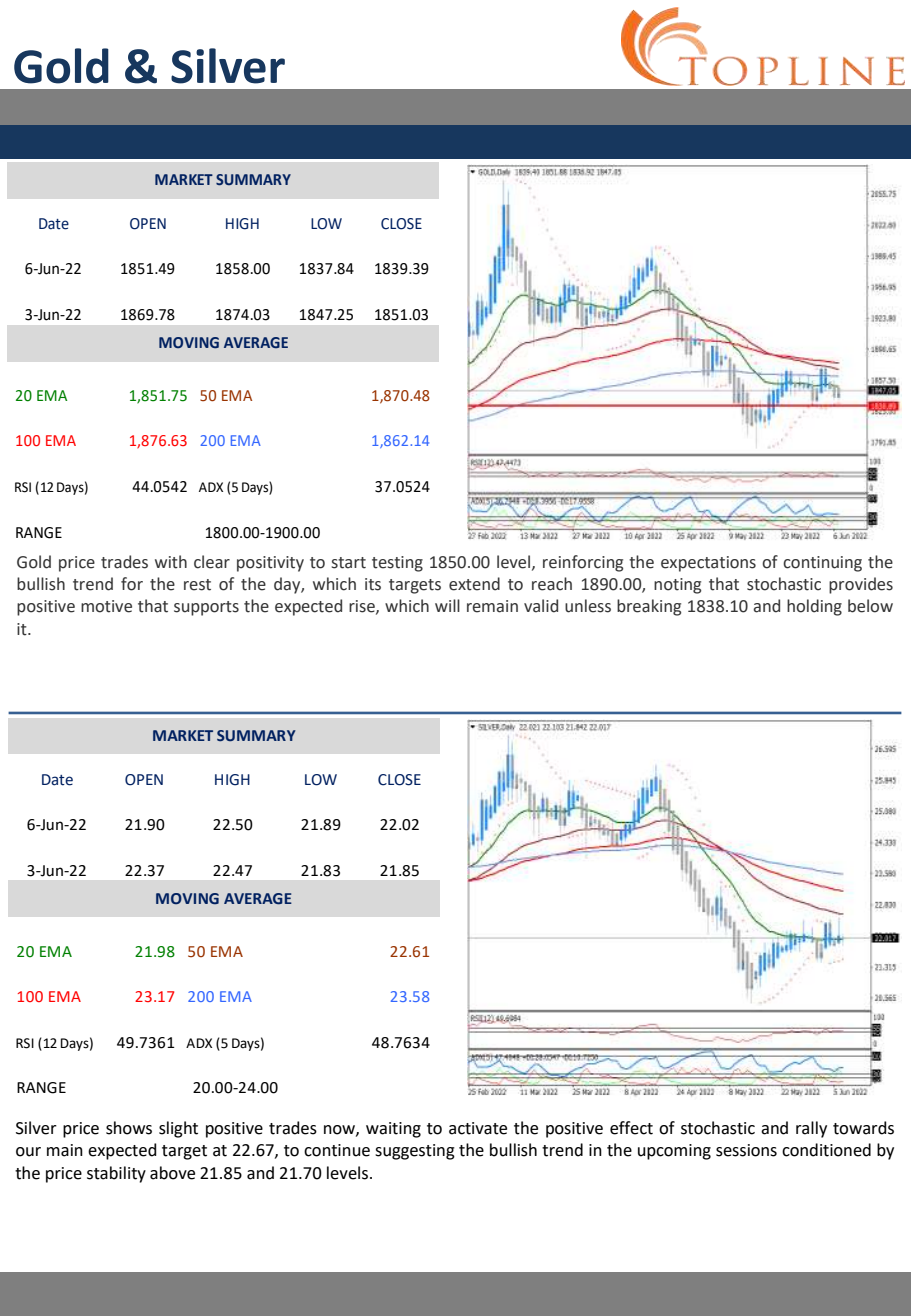 The height and width of the image is (1316, 911). I want to click on extend, so click(474, 584).
